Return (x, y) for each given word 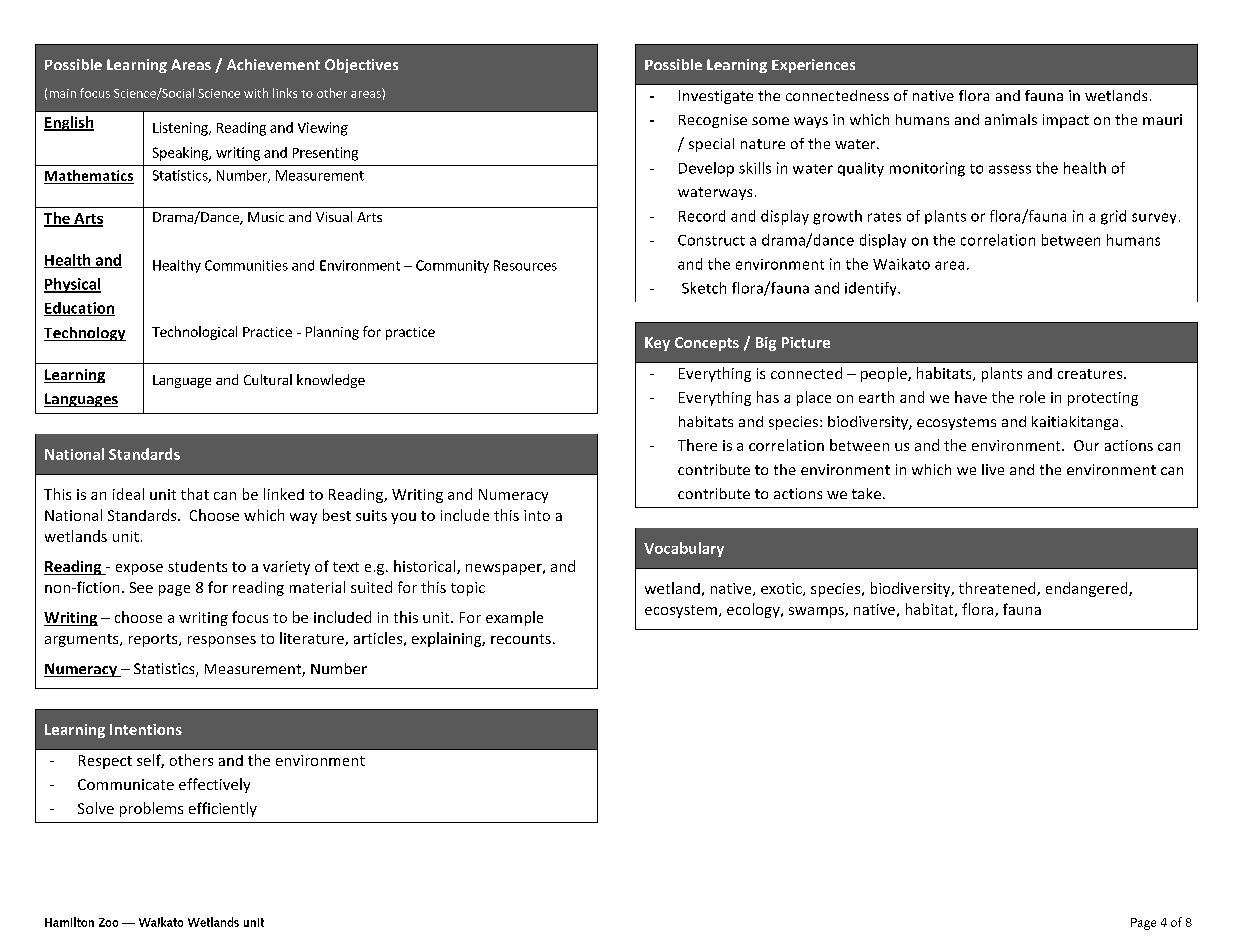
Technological (194, 333)
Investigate (716, 97)
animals (1011, 119)
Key (657, 344)
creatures (1091, 374)
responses (222, 641)
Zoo (108, 922)
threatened (998, 589)
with (256, 93)
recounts (521, 639)
